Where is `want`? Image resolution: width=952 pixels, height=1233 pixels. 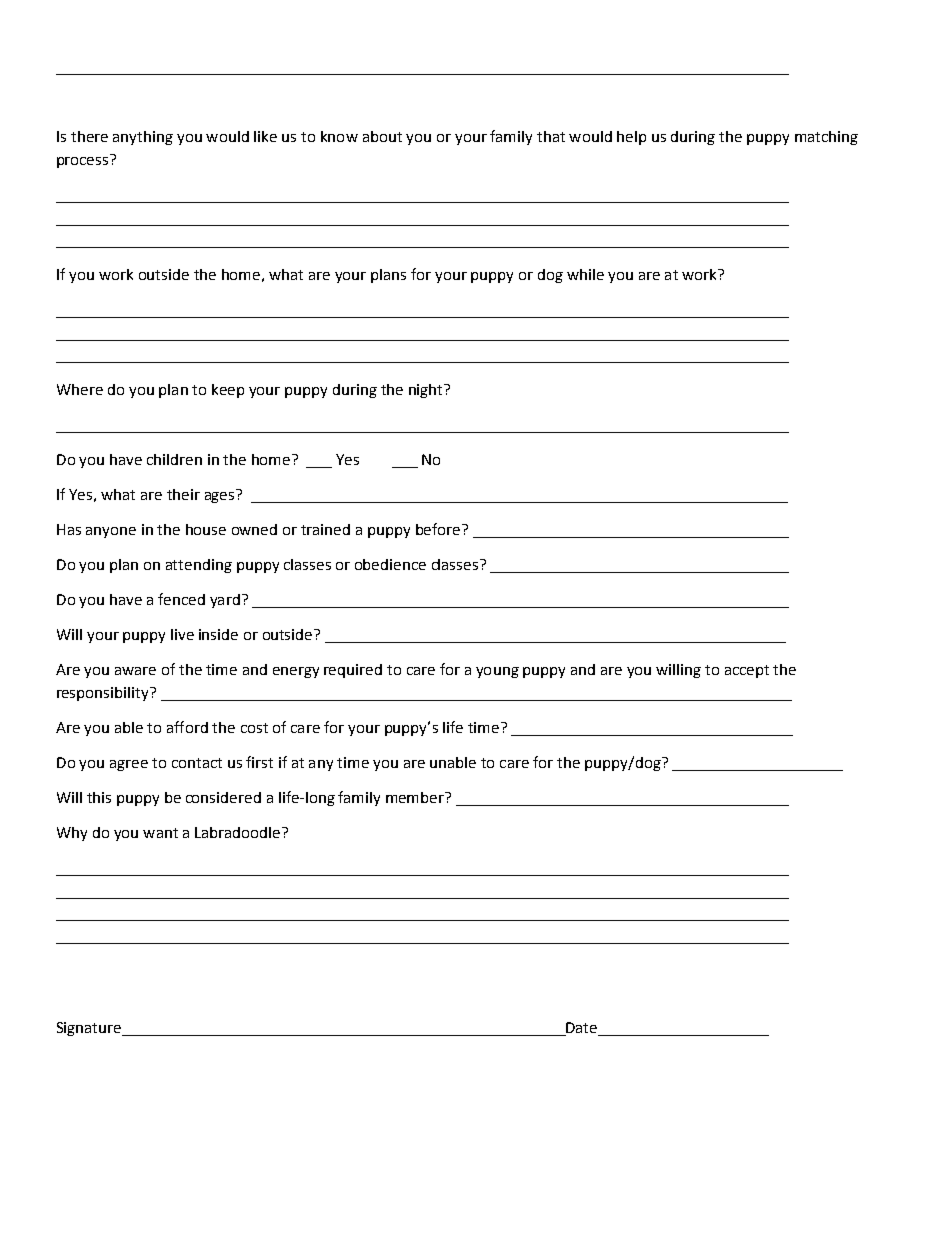
want is located at coordinates (160, 833).
